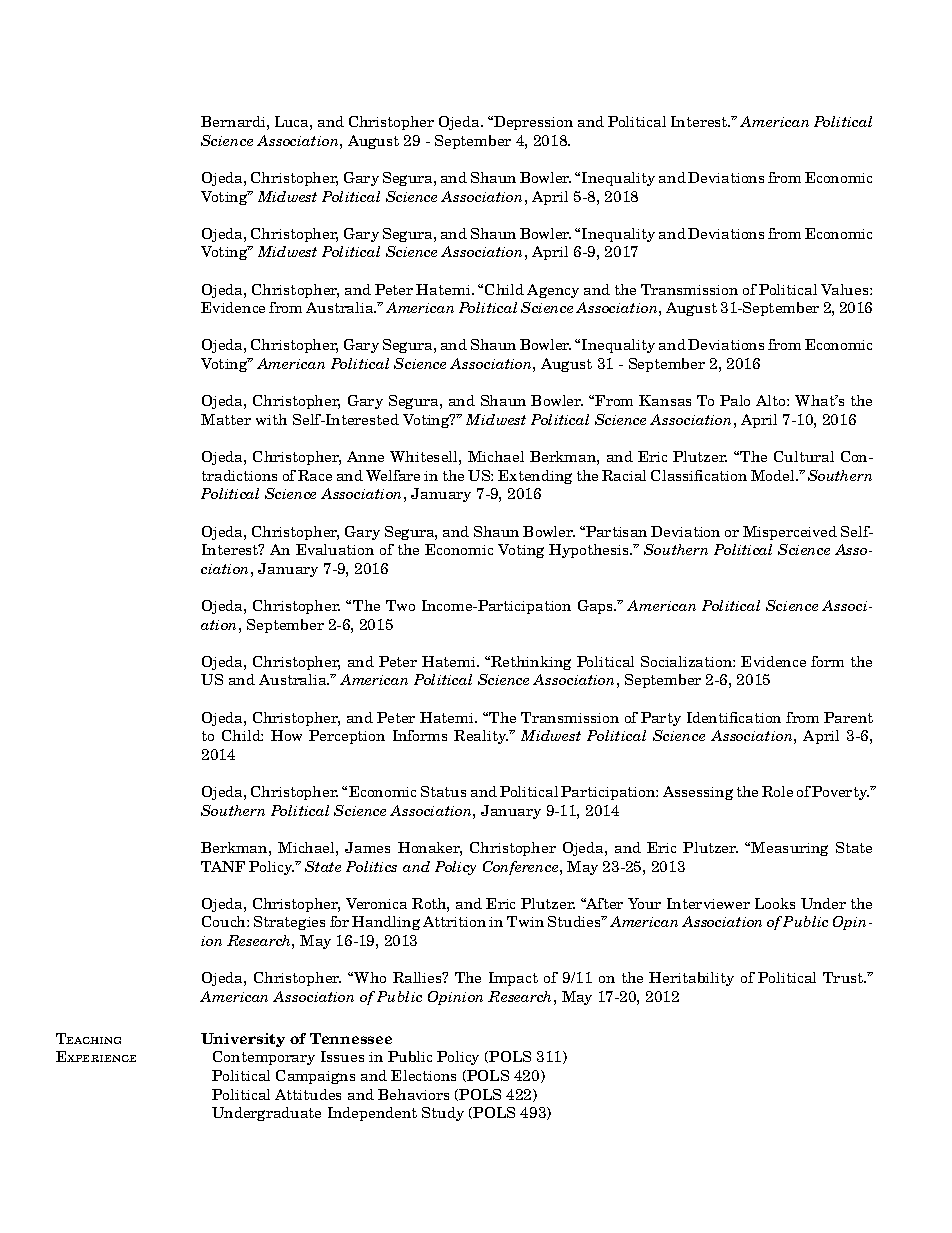 The height and width of the screenshot is (1233, 952). What do you see at coordinates (553, 291) in the screenshot?
I see `Agency` at bounding box center [553, 291].
